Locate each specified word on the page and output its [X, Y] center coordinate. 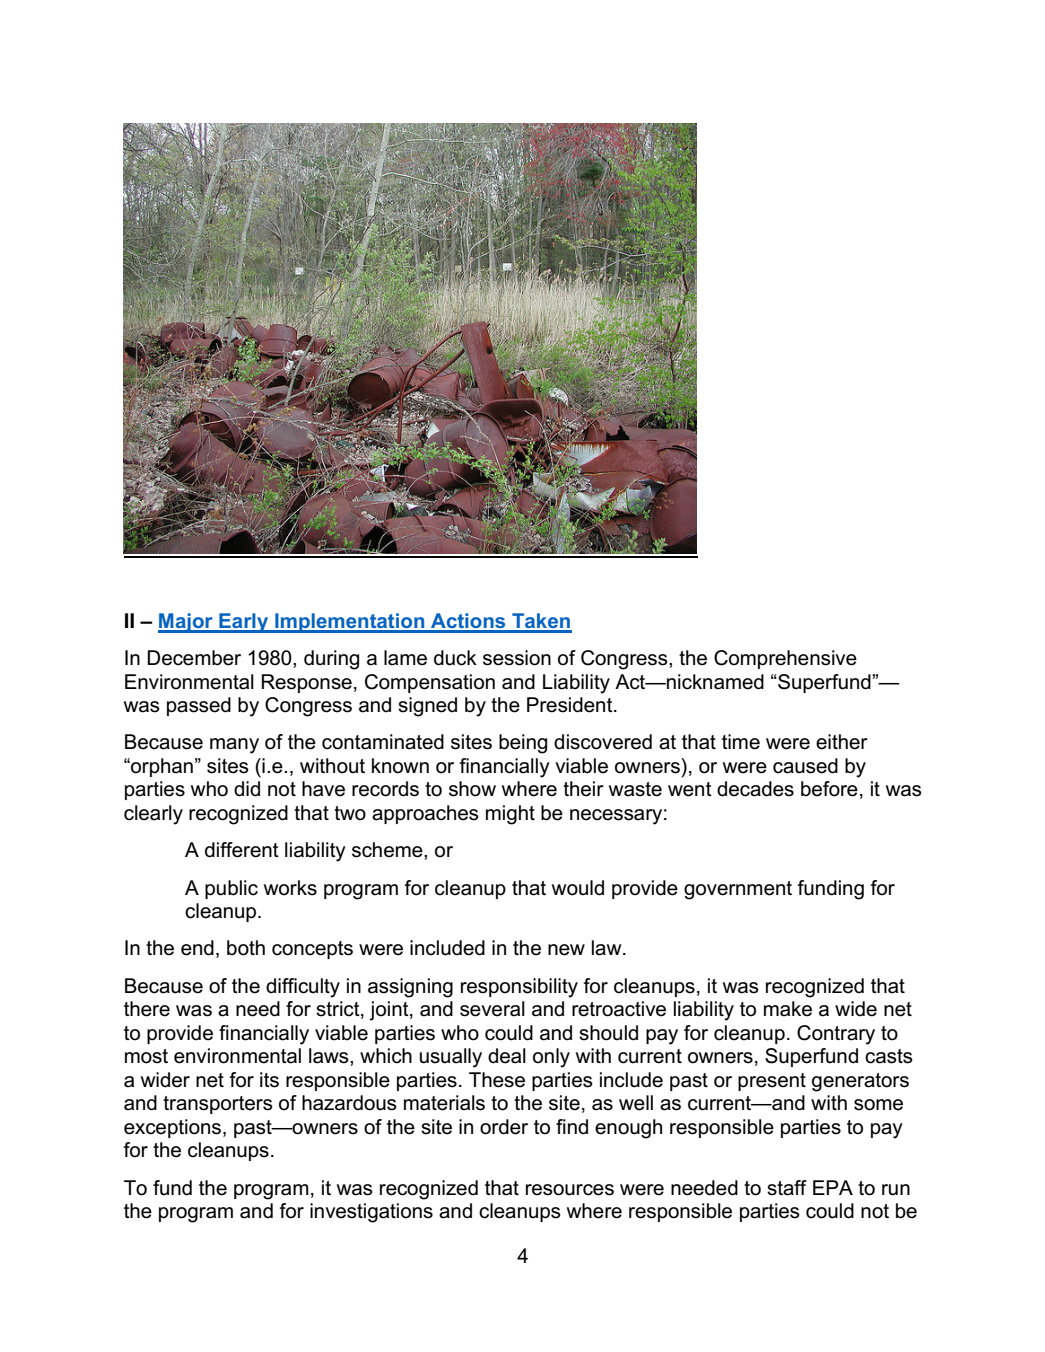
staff [787, 1188]
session [517, 658]
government [738, 890]
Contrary [836, 1035]
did [247, 789]
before [829, 789]
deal [507, 1056]
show [472, 789]
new [566, 950]
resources [570, 1190]
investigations [371, 1213]
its [269, 1080]
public [231, 889]
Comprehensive [785, 659]
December [194, 658]
